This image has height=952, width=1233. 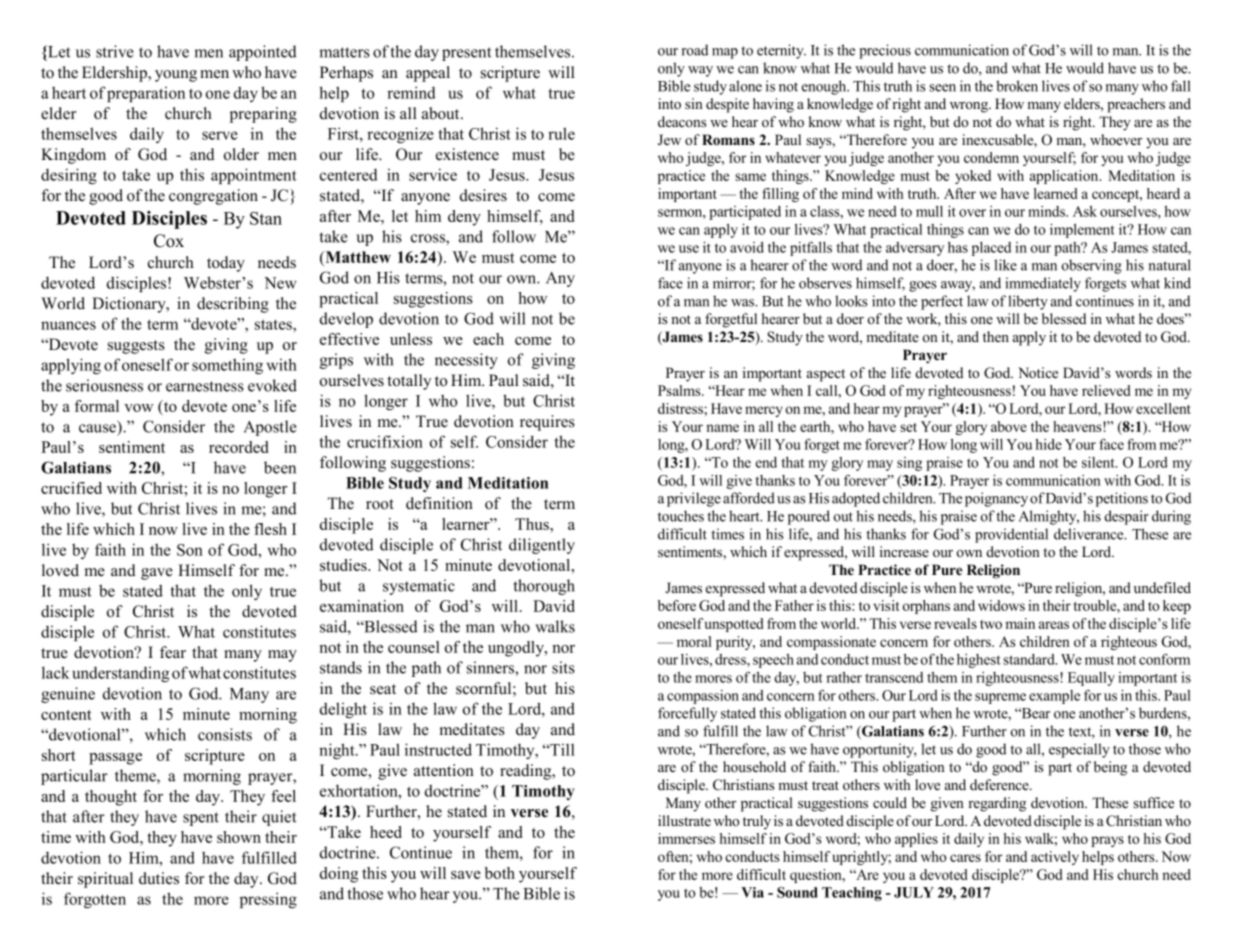 I want to click on both, so click(x=500, y=873).
